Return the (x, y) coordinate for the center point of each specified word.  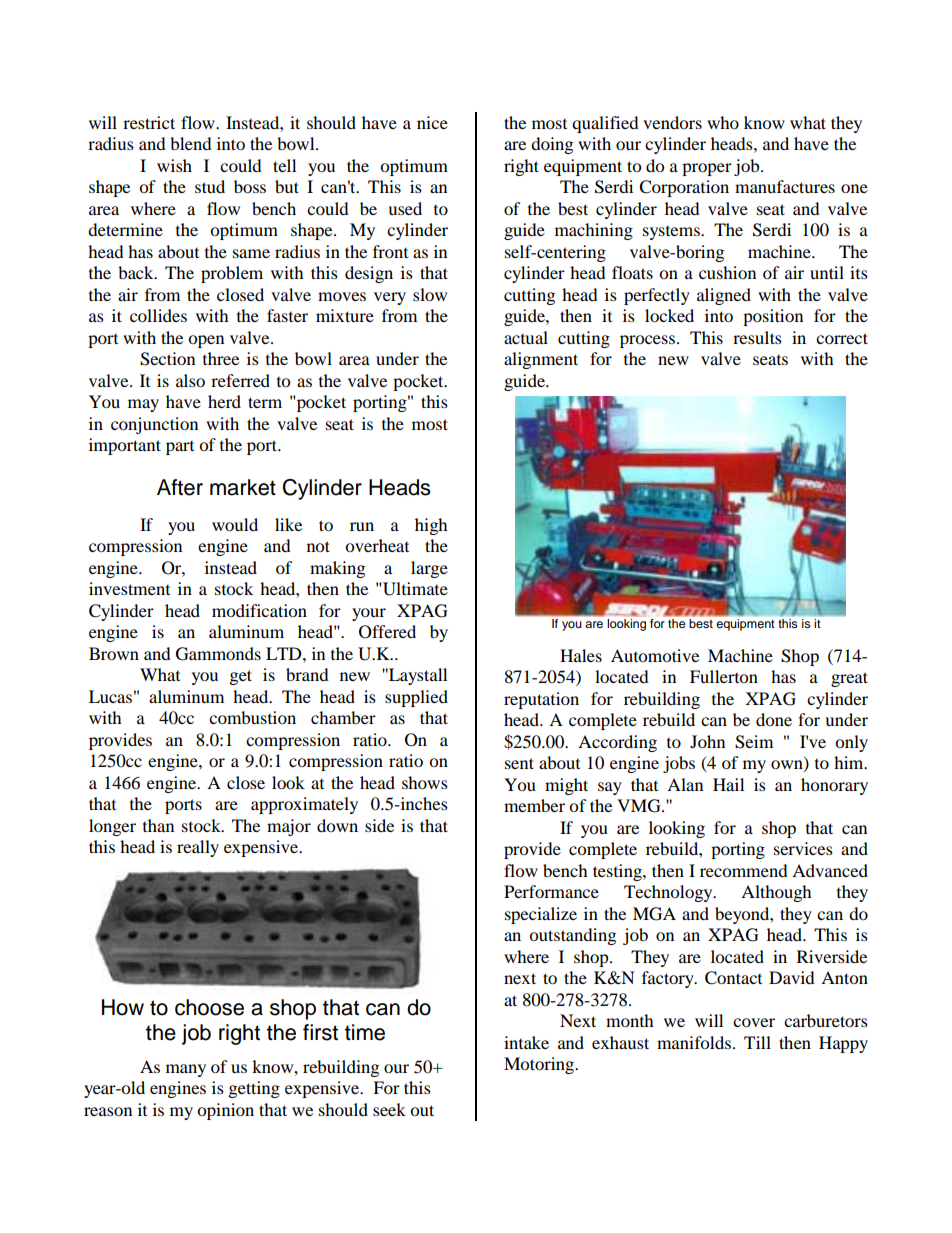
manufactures (785, 186)
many (186, 1070)
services (803, 848)
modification (259, 610)
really (198, 848)
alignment (541, 360)
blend (191, 143)
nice (432, 122)
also (190, 380)
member (534, 805)
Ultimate (414, 589)
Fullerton (724, 676)
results (757, 337)
